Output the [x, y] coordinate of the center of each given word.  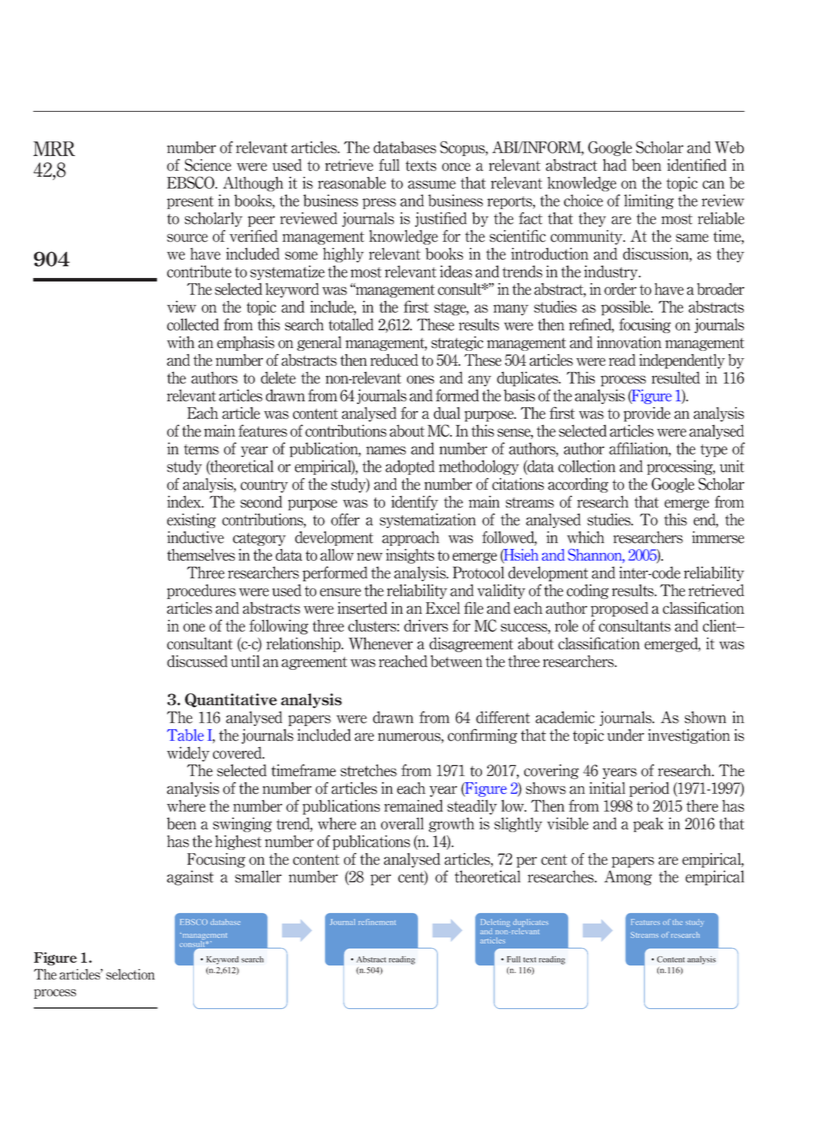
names [386, 450]
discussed [197, 661]
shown [705, 717]
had [615, 165]
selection [130, 974]
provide [647, 414]
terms [201, 449]
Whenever [381, 643]
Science [208, 165]
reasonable [352, 183]
